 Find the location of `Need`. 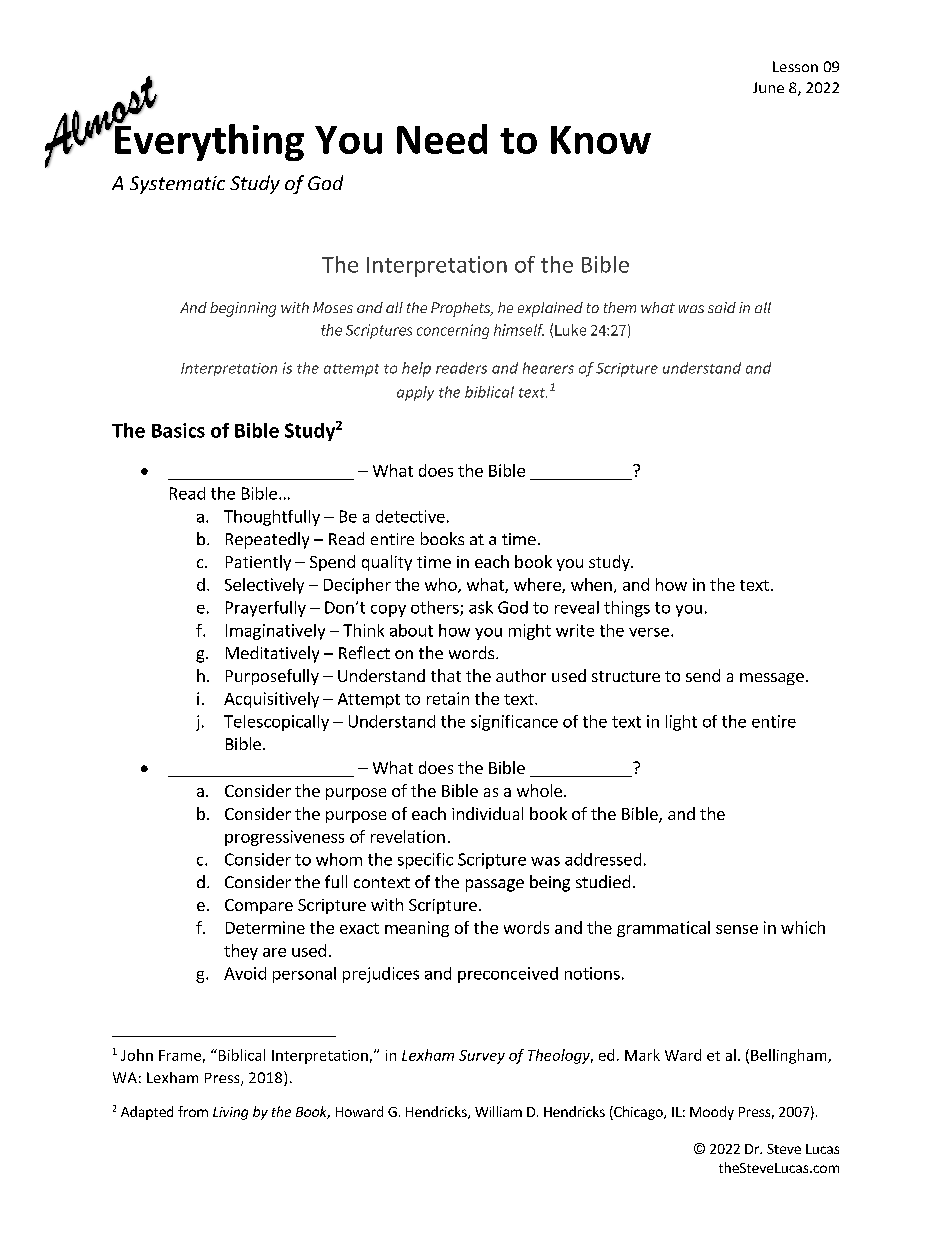

Need is located at coordinates (442, 139).
